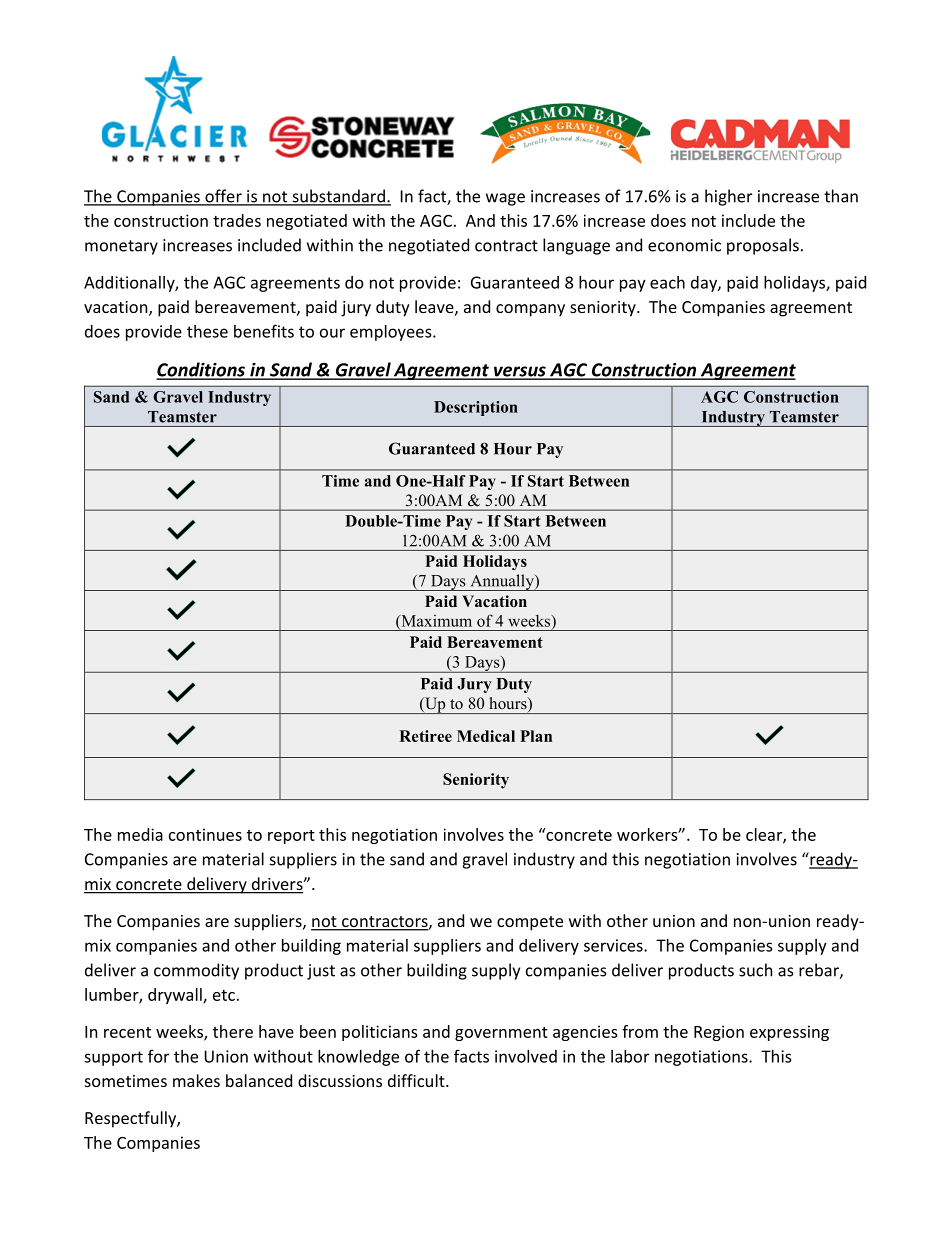  Describe the element at coordinates (719, 1033) in the document. I see `Region` at that location.
